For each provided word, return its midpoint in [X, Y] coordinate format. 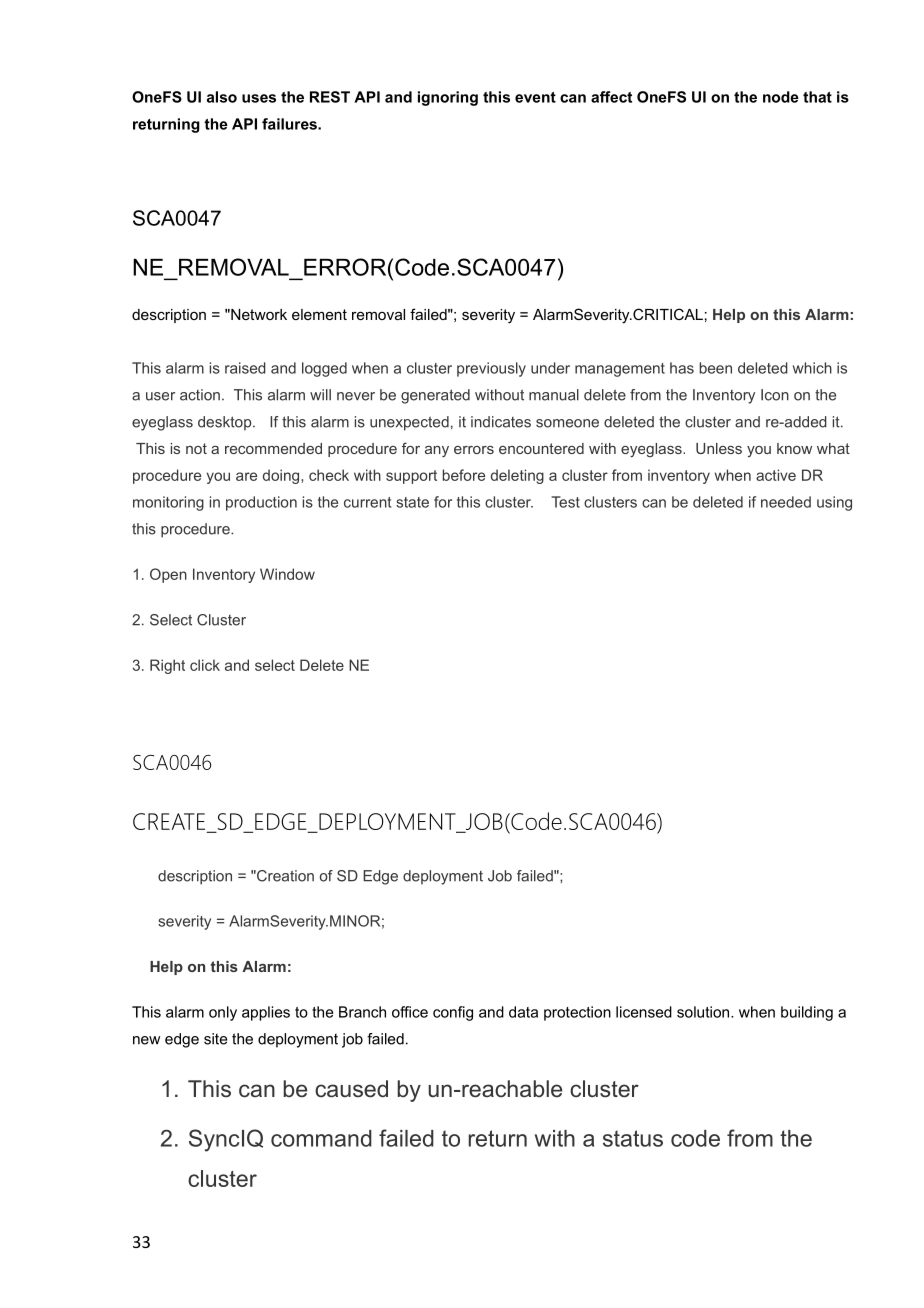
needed [786, 502]
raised [245, 368]
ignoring [448, 98]
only [223, 1013]
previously [491, 369]
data [523, 1012]
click [205, 665]
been [716, 368]
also [222, 97]
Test [565, 502]
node [781, 97]
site [215, 1039]
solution [704, 1012]
